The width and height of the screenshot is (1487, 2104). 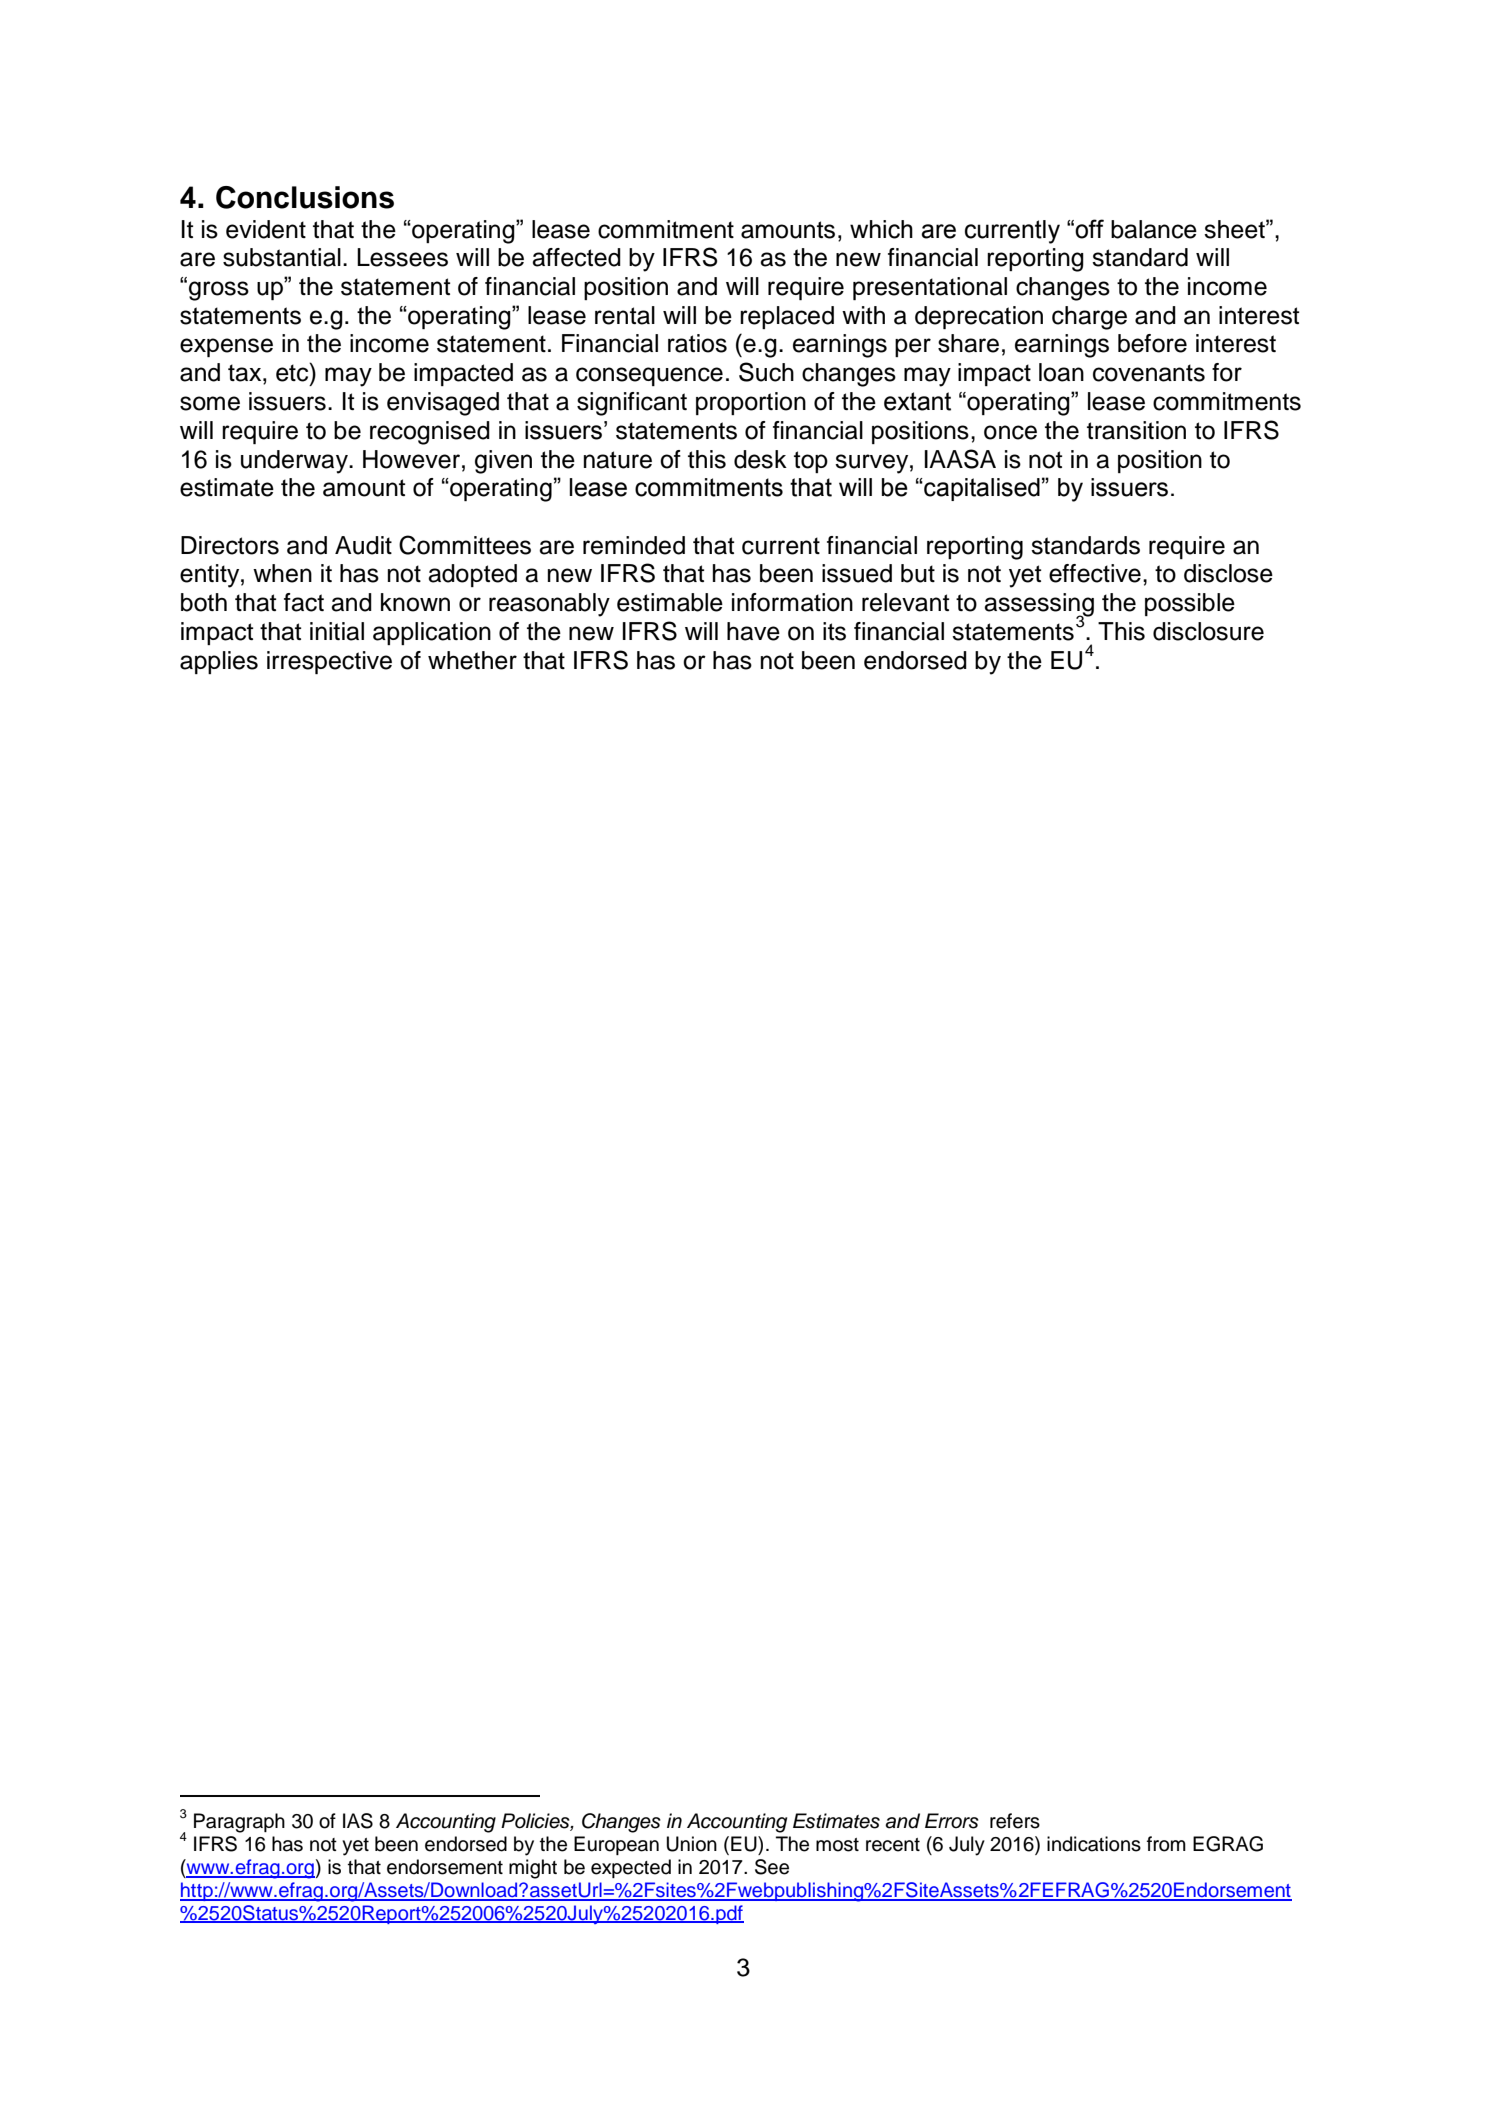 I want to click on balance, so click(x=1154, y=229).
